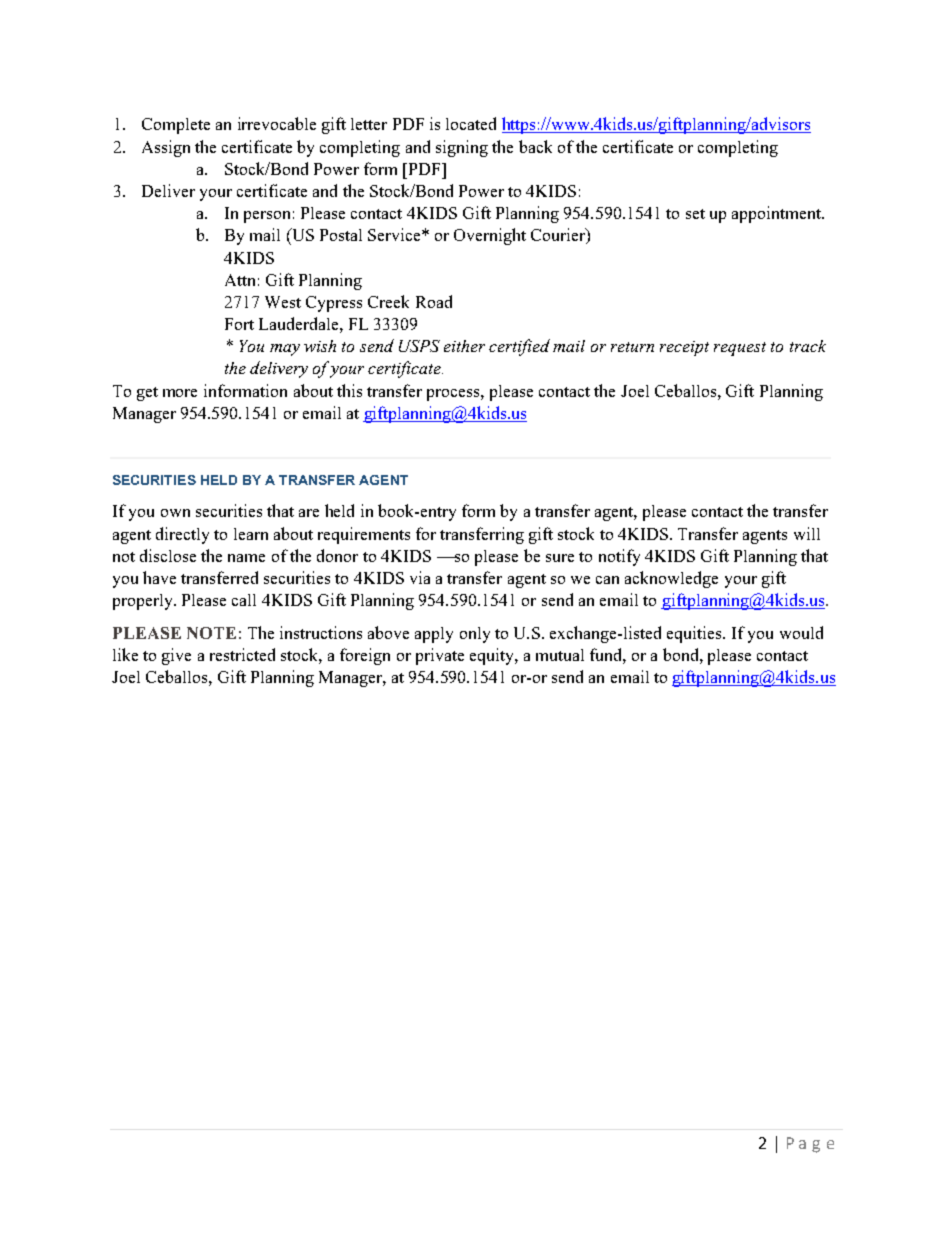  What do you see at coordinates (493, 656) in the page?
I see `equity` at bounding box center [493, 656].
